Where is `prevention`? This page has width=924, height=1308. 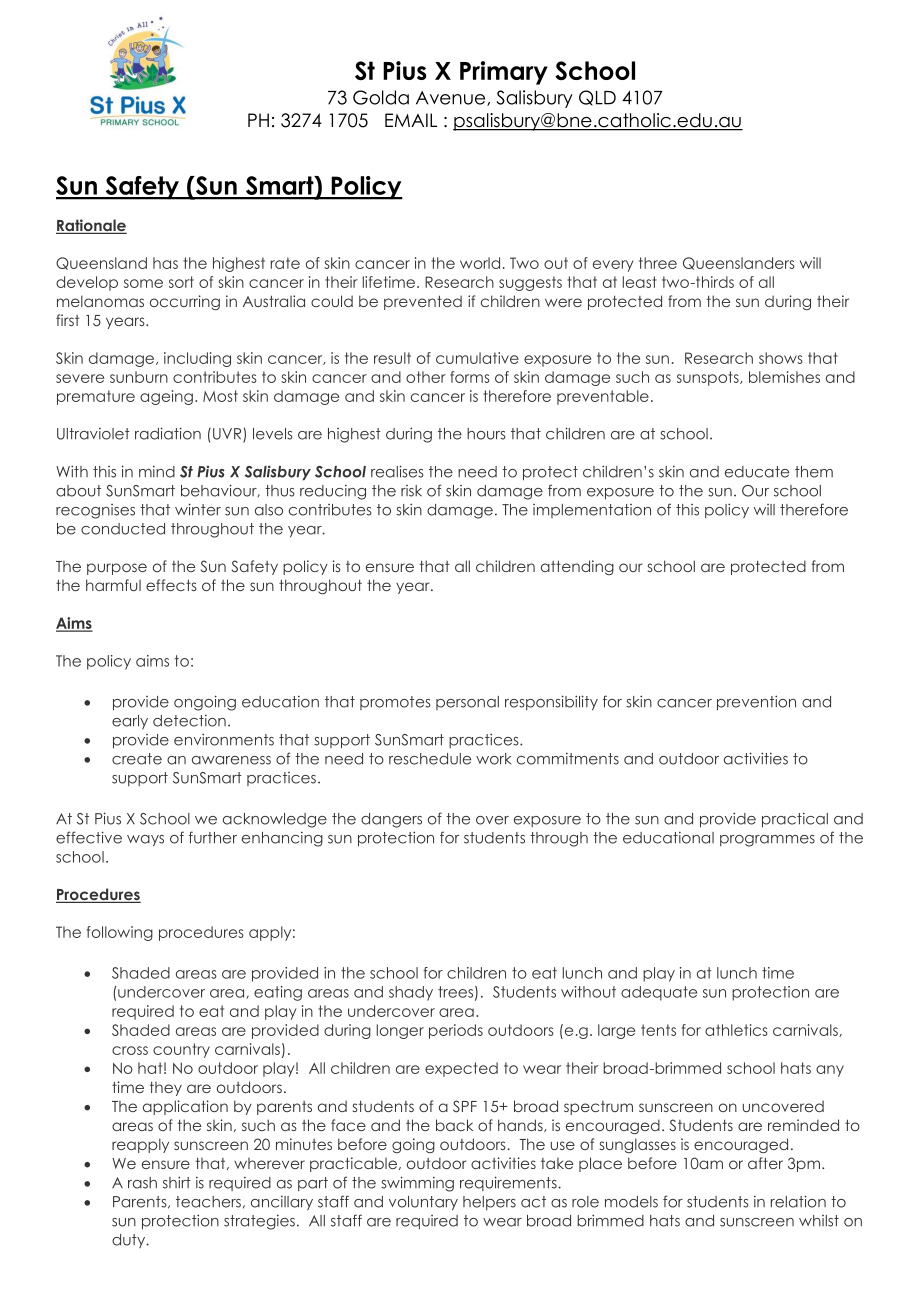 prevention is located at coordinates (756, 703).
